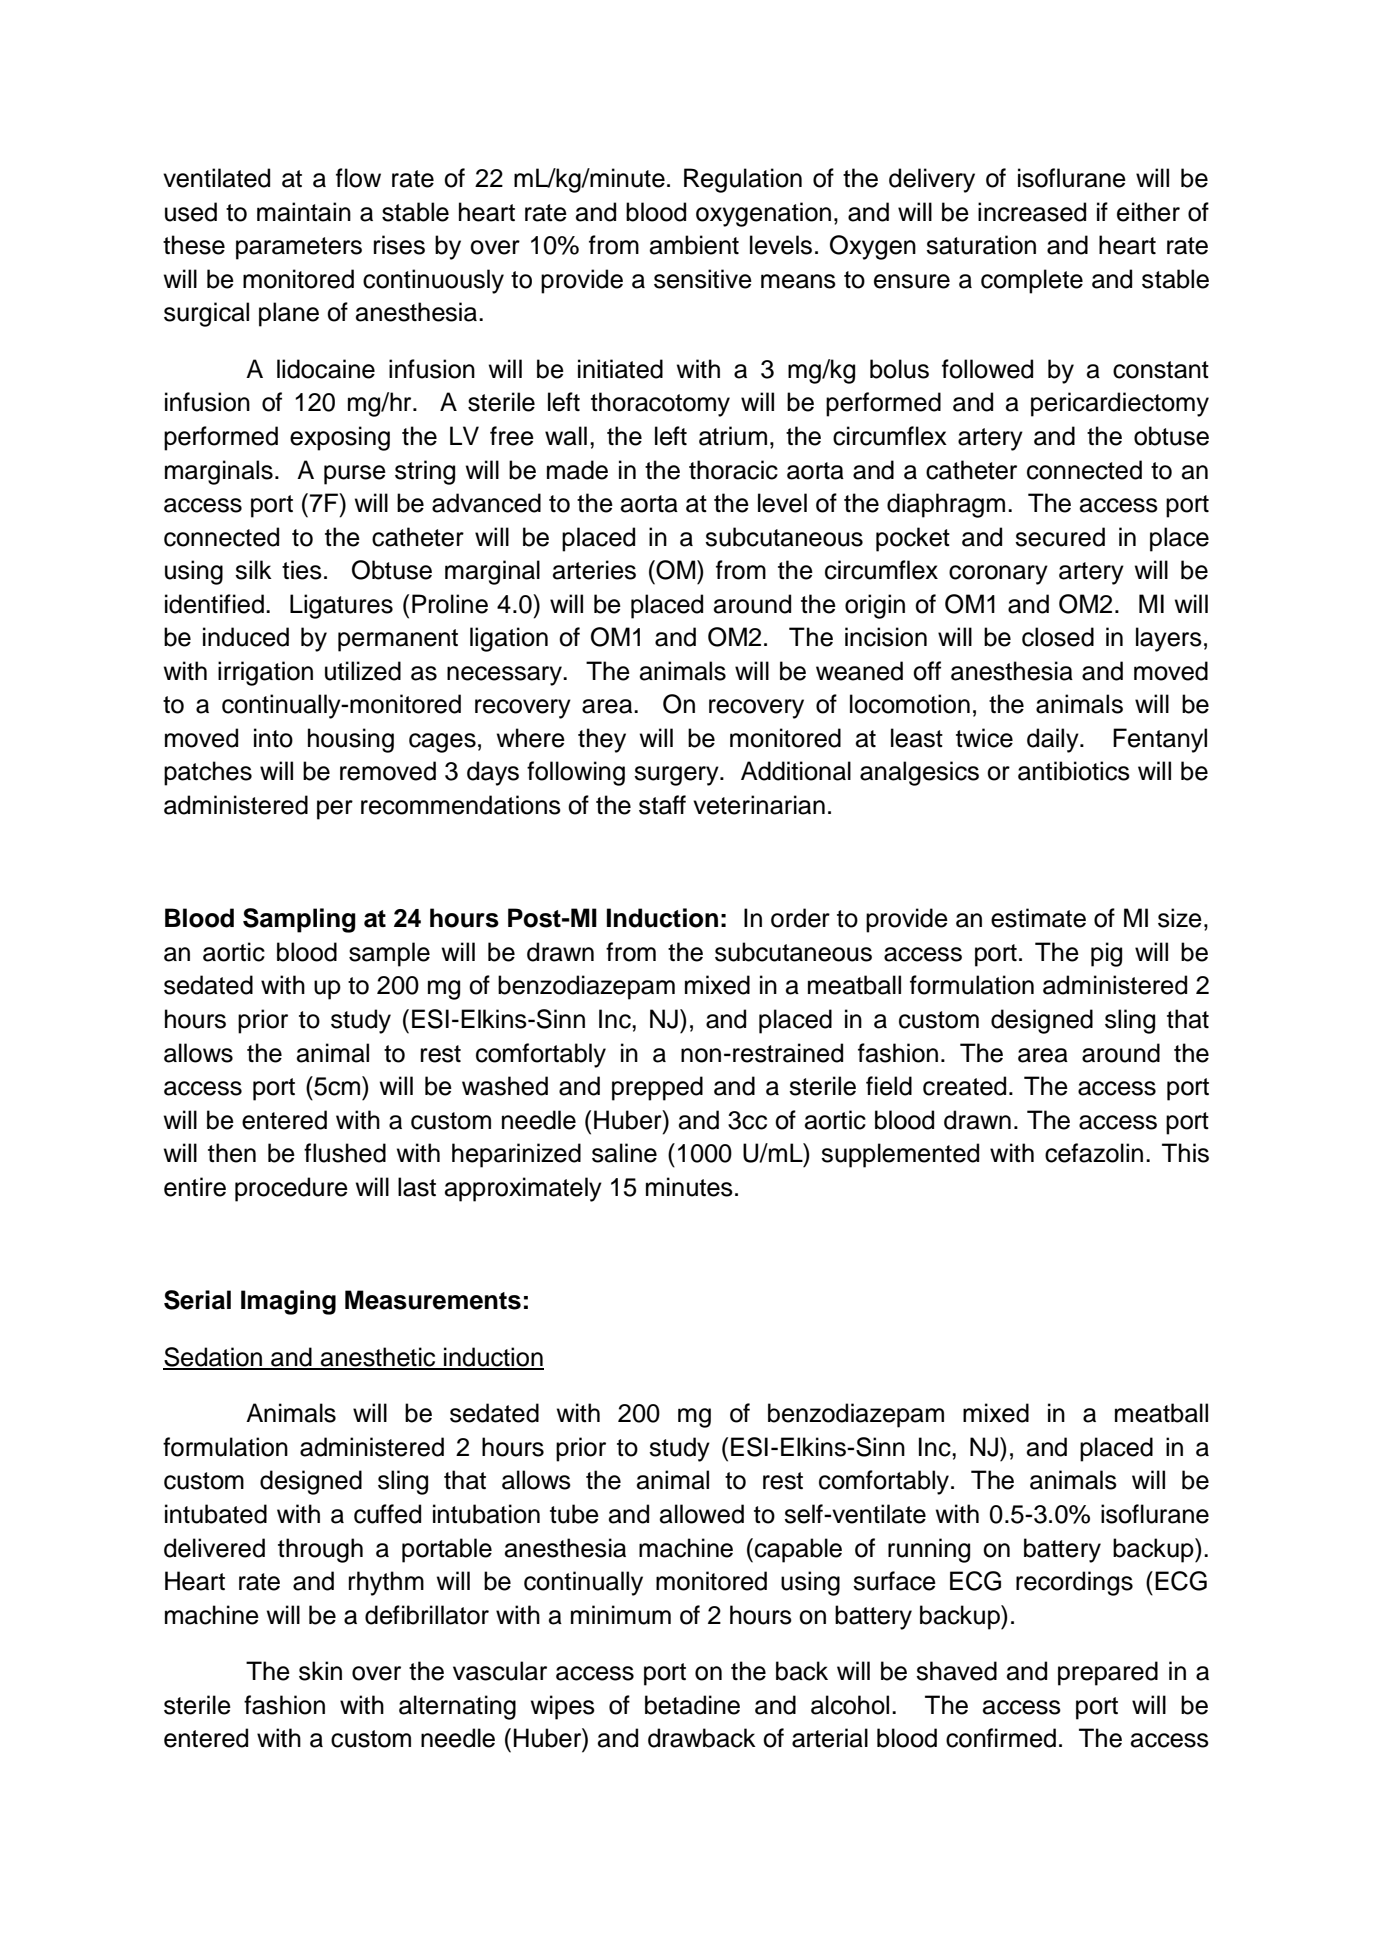 The height and width of the document is (1942, 1373). I want to click on saline, so click(624, 1153).
